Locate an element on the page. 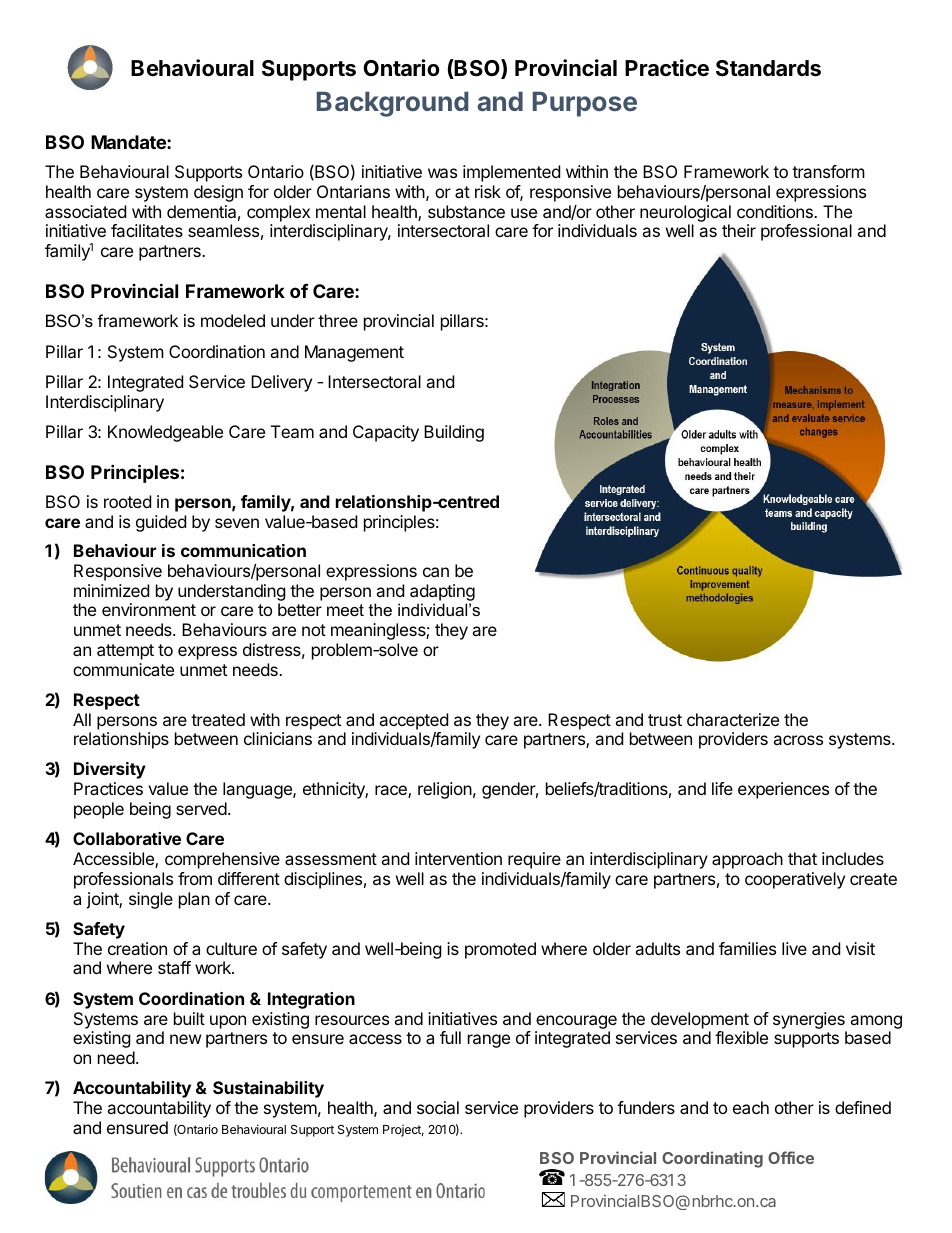 Image resolution: width=952 pixels, height=1233 pixels. from is located at coordinates (195, 878).
